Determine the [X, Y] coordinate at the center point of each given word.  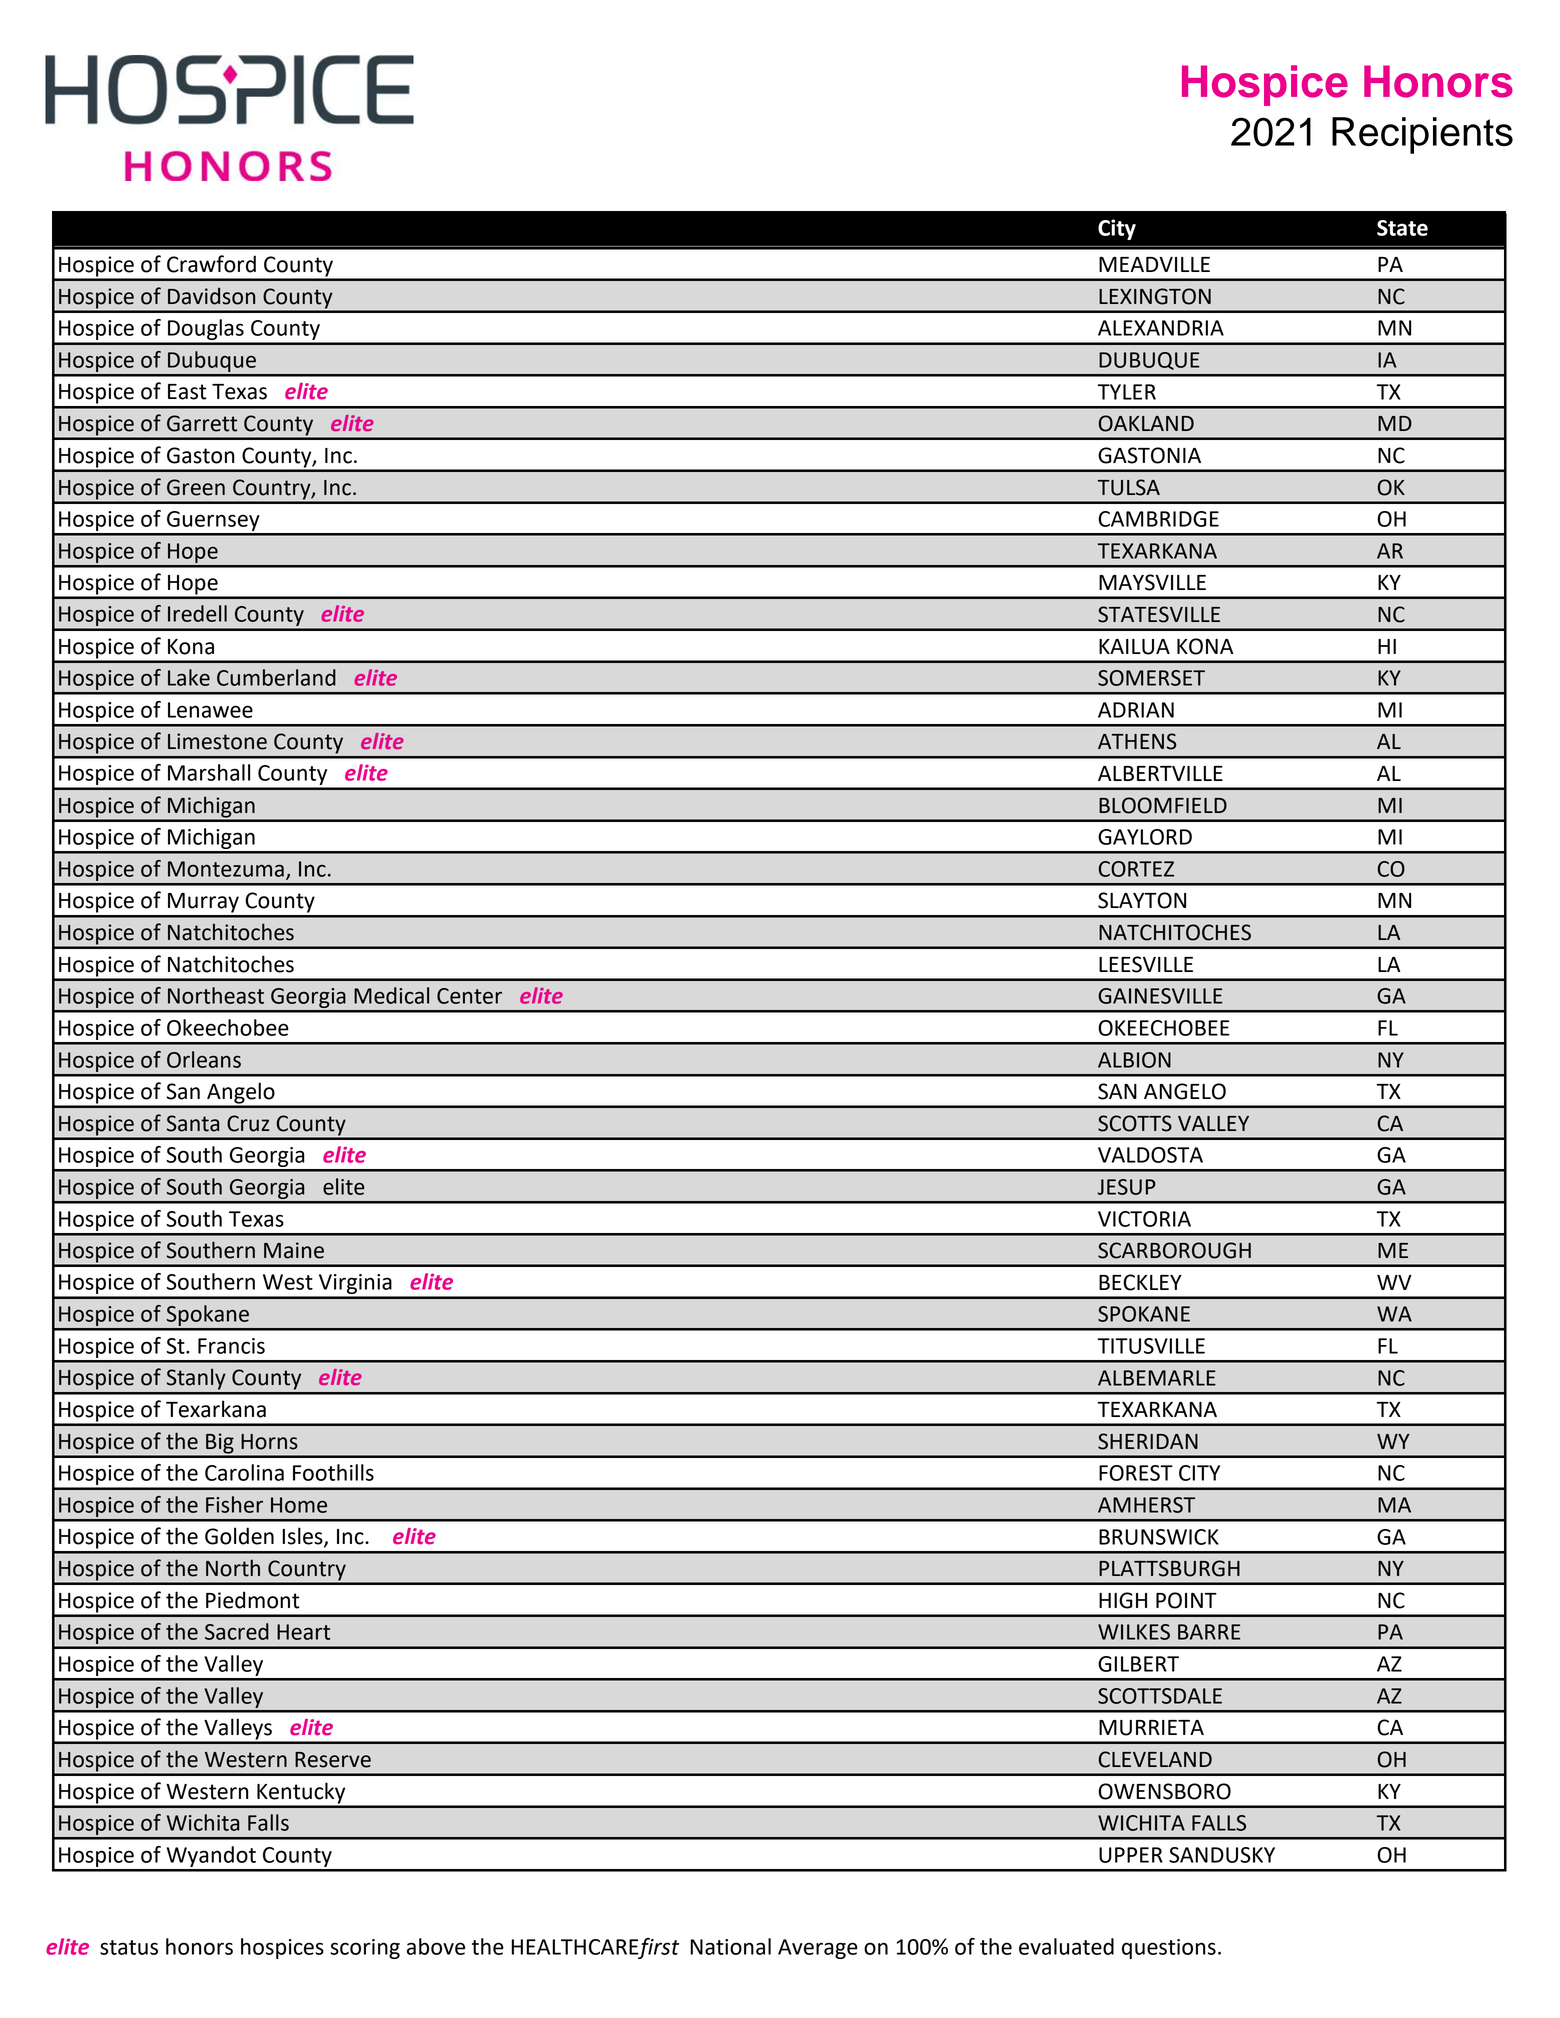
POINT [1186, 1600]
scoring [365, 1949]
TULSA [1129, 487]
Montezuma [226, 869]
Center [469, 996]
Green [196, 487]
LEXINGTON [1155, 296]
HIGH [1123, 1600]
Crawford [211, 264]
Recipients [1422, 135]
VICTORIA [1144, 1219]
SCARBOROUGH [1174, 1250]
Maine [294, 1250]
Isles [303, 1537]
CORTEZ [1136, 869]
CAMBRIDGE [1158, 519]
